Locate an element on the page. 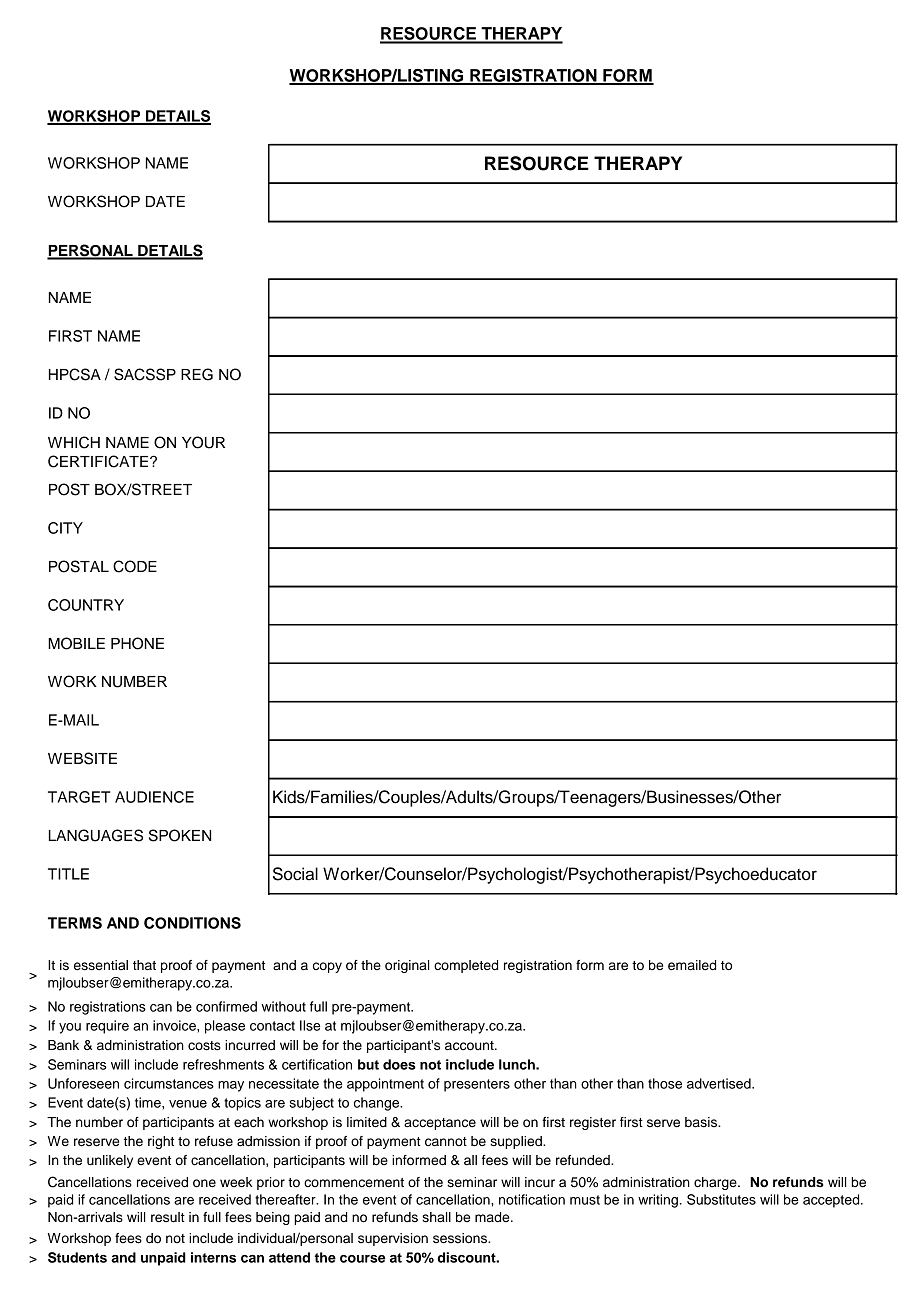 The height and width of the document is (1308, 924). CODE is located at coordinates (135, 566).
